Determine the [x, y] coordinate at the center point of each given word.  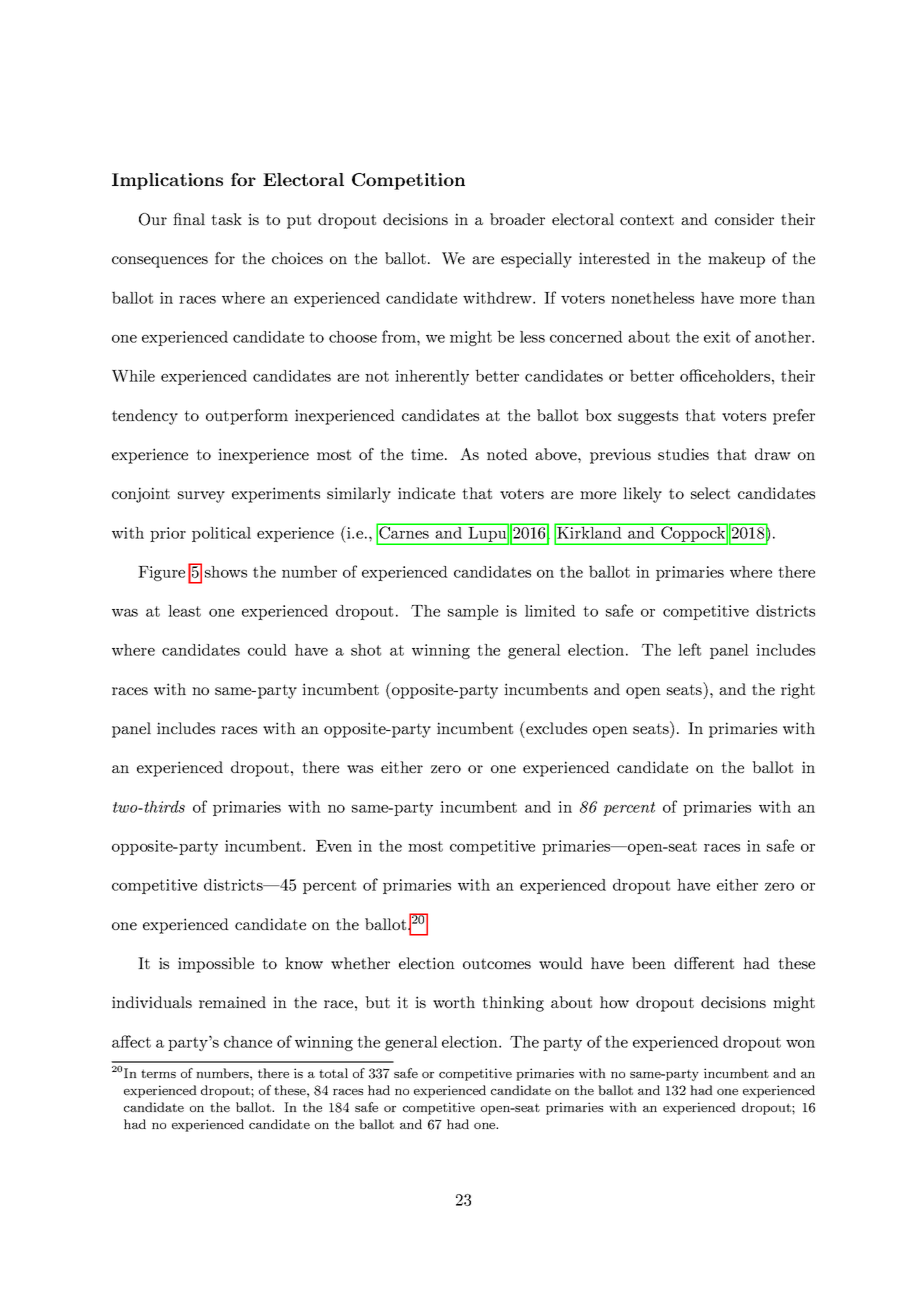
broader [517, 219]
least [184, 611]
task [226, 219]
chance [248, 1042]
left [689, 649]
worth [454, 1002]
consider [744, 219]
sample [473, 612]
